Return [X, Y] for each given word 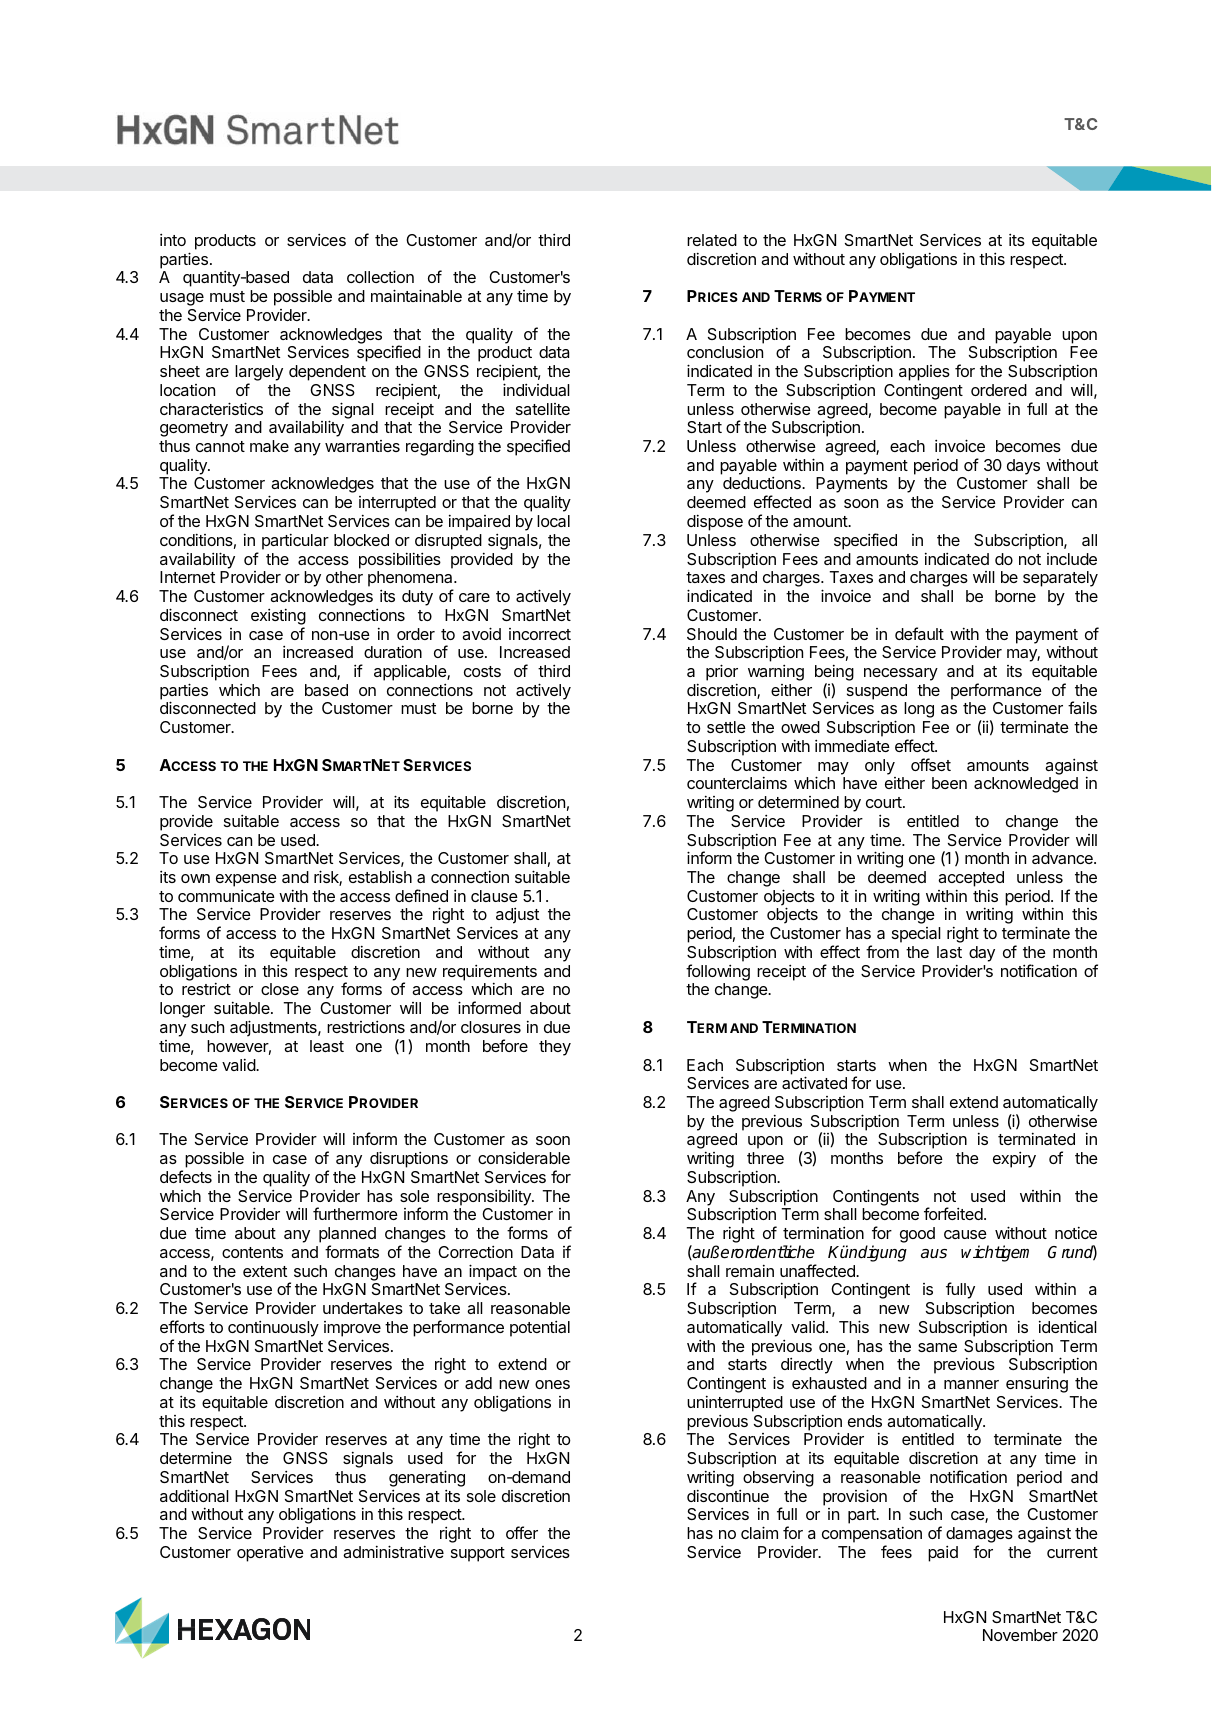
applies [924, 373]
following [718, 972]
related [712, 240]
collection [380, 276]
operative [270, 1553]
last [949, 952]
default [919, 633]
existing [278, 617]
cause [965, 1234]
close [280, 989]
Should [712, 634]
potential [540, 1329]
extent [265, 1271]
